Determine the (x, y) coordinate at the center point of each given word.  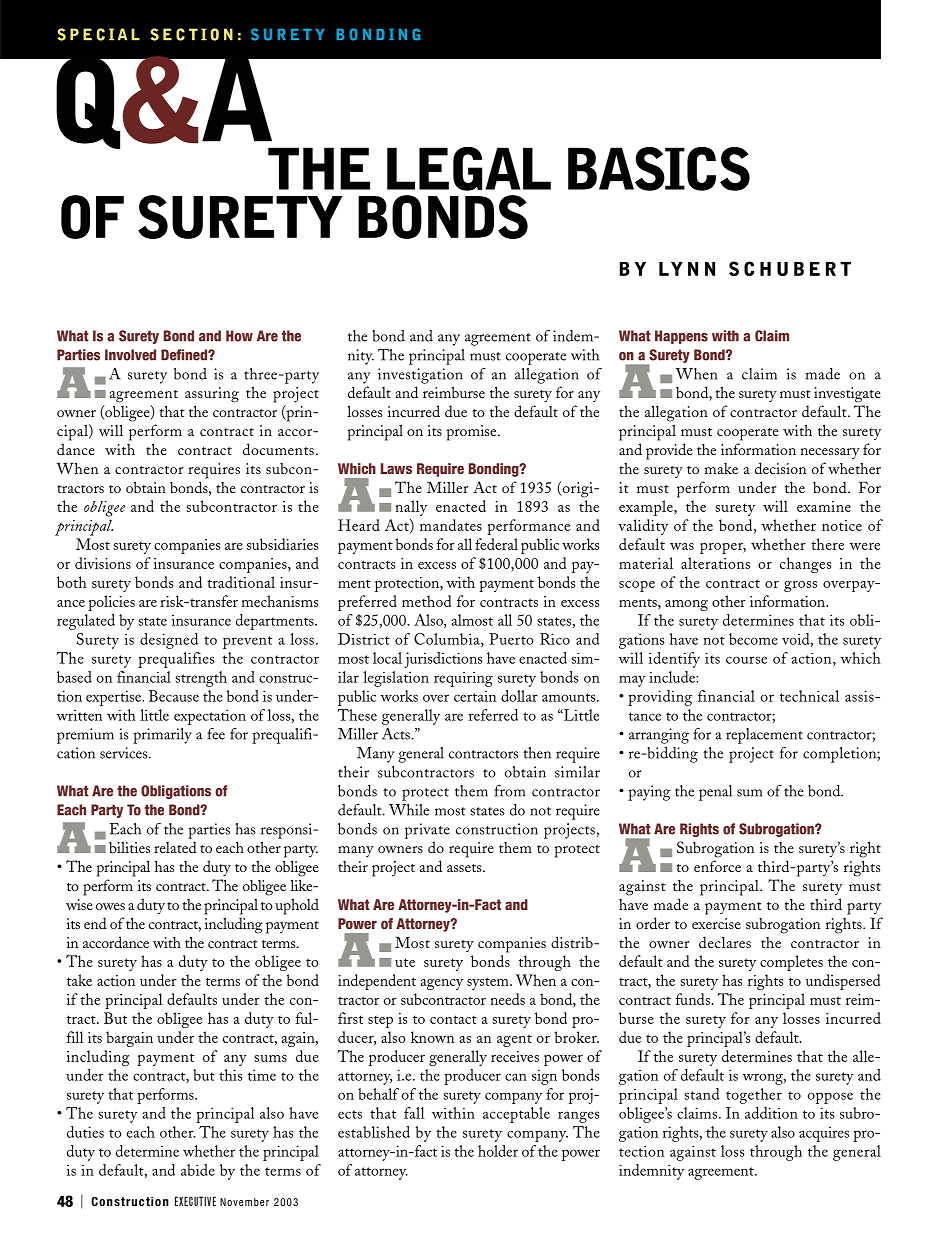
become (753, 639)
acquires (824, 1134)
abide (198, 1170)
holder (498, 1151)
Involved (130, 355)
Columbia (448, 640)
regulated (86, 622)
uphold (297, 906)
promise (473, 433)
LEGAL (469, 169)
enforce (717, 866)
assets (465, 868)
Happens (681, 337)
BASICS (659, 169)
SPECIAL (98, 34)
